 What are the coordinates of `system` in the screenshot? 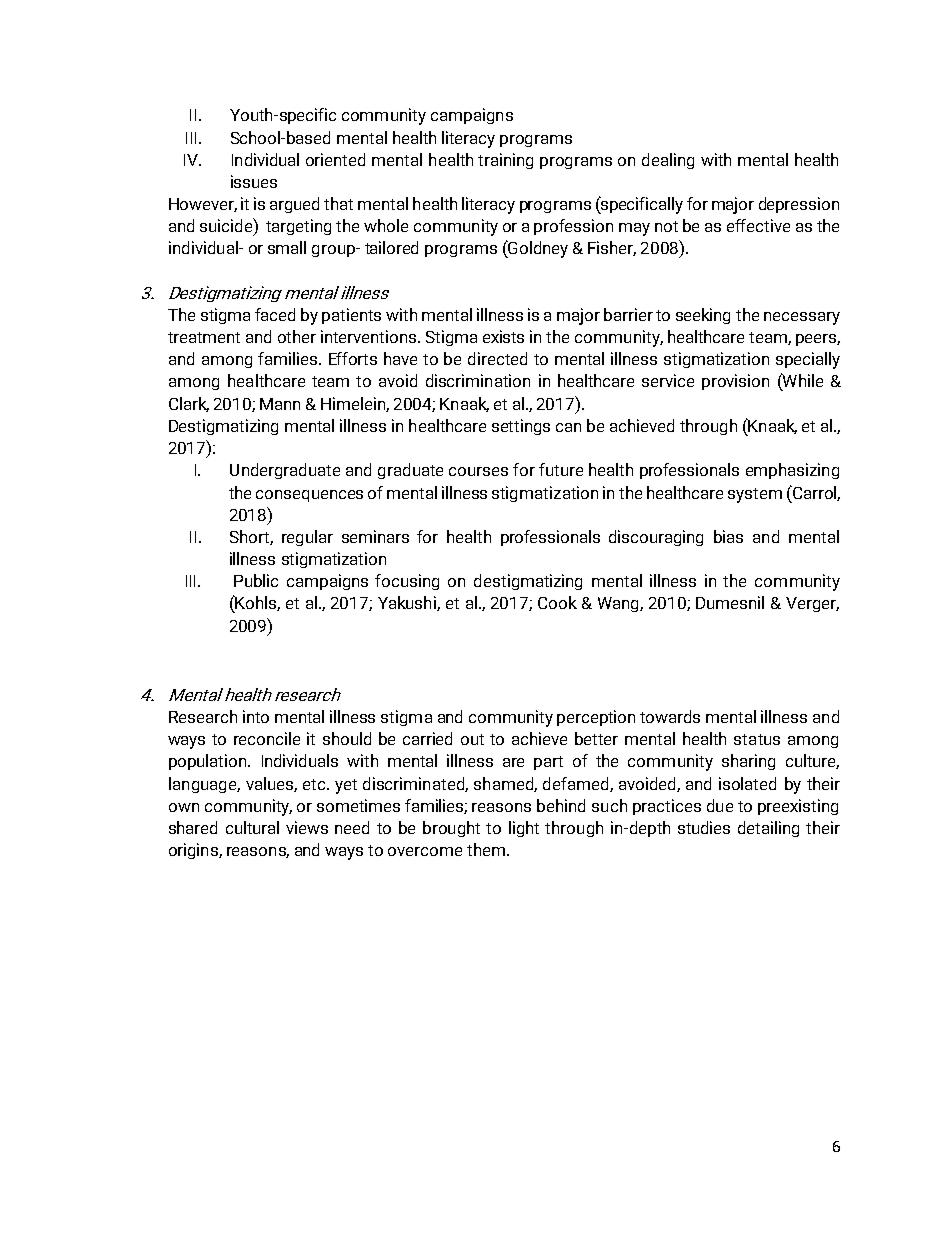 It's located at (755, 495).
